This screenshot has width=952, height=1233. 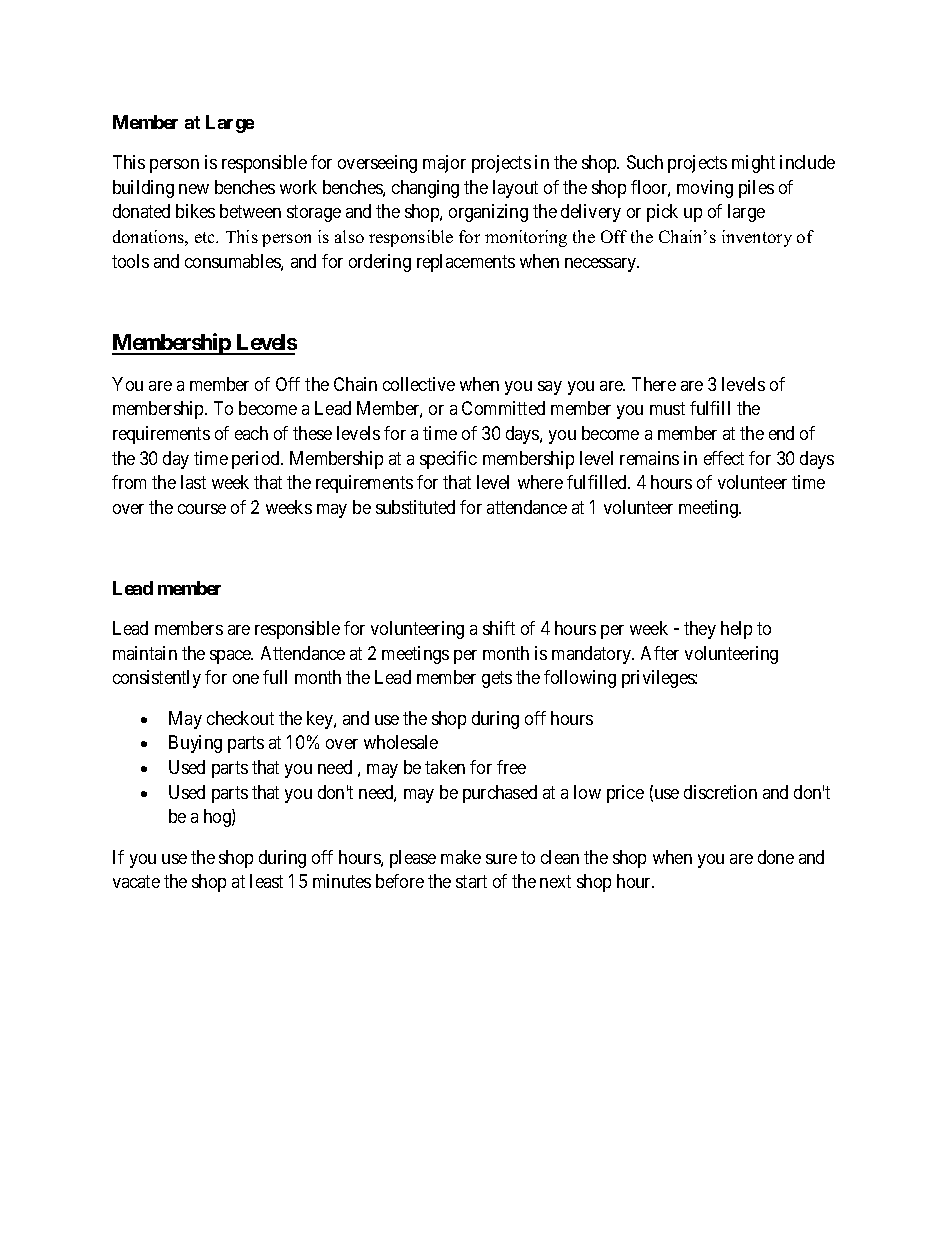 I want to click on major, so click(x=444, y=164).
